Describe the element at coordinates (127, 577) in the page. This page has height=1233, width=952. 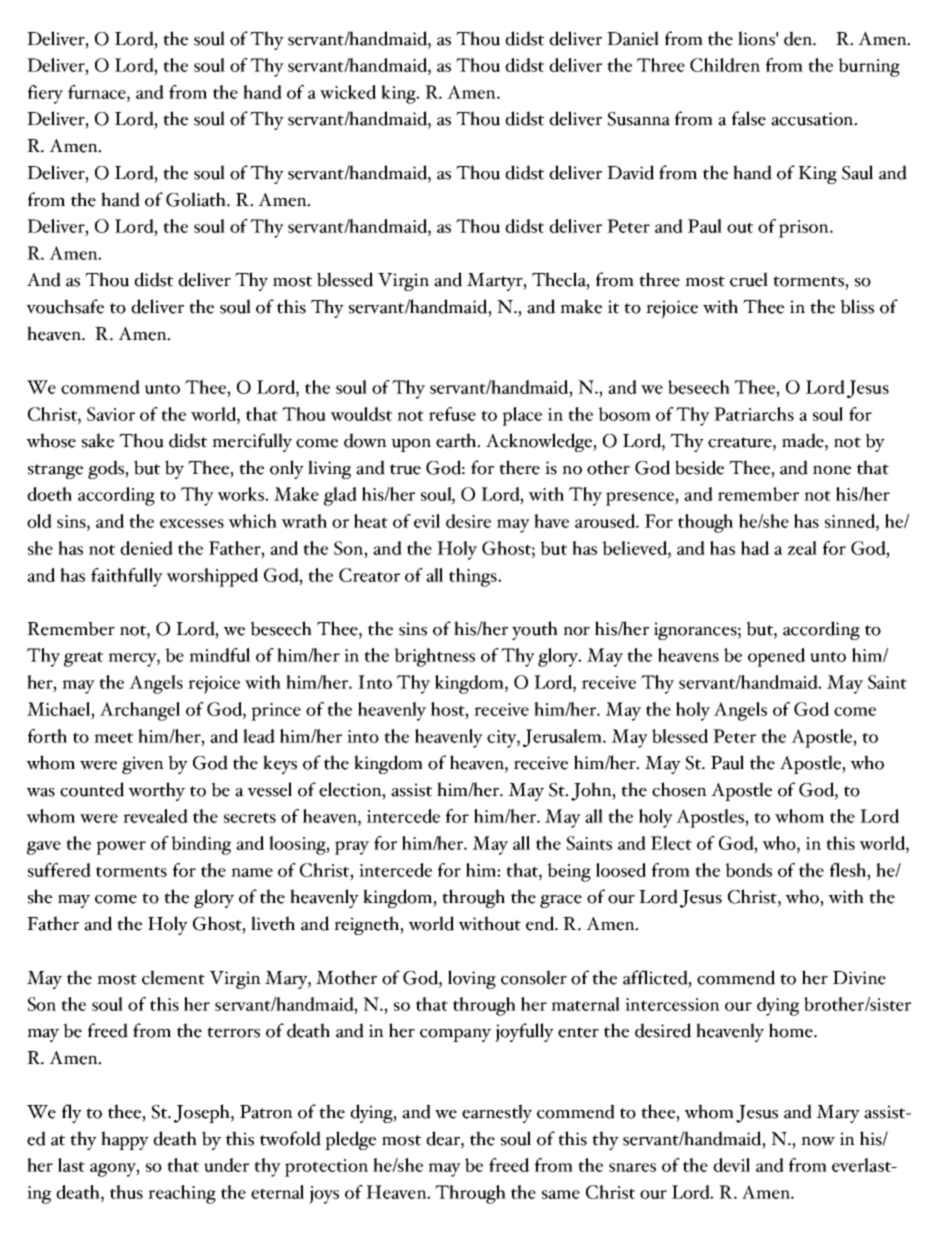
I see `faithfully` at that location.
